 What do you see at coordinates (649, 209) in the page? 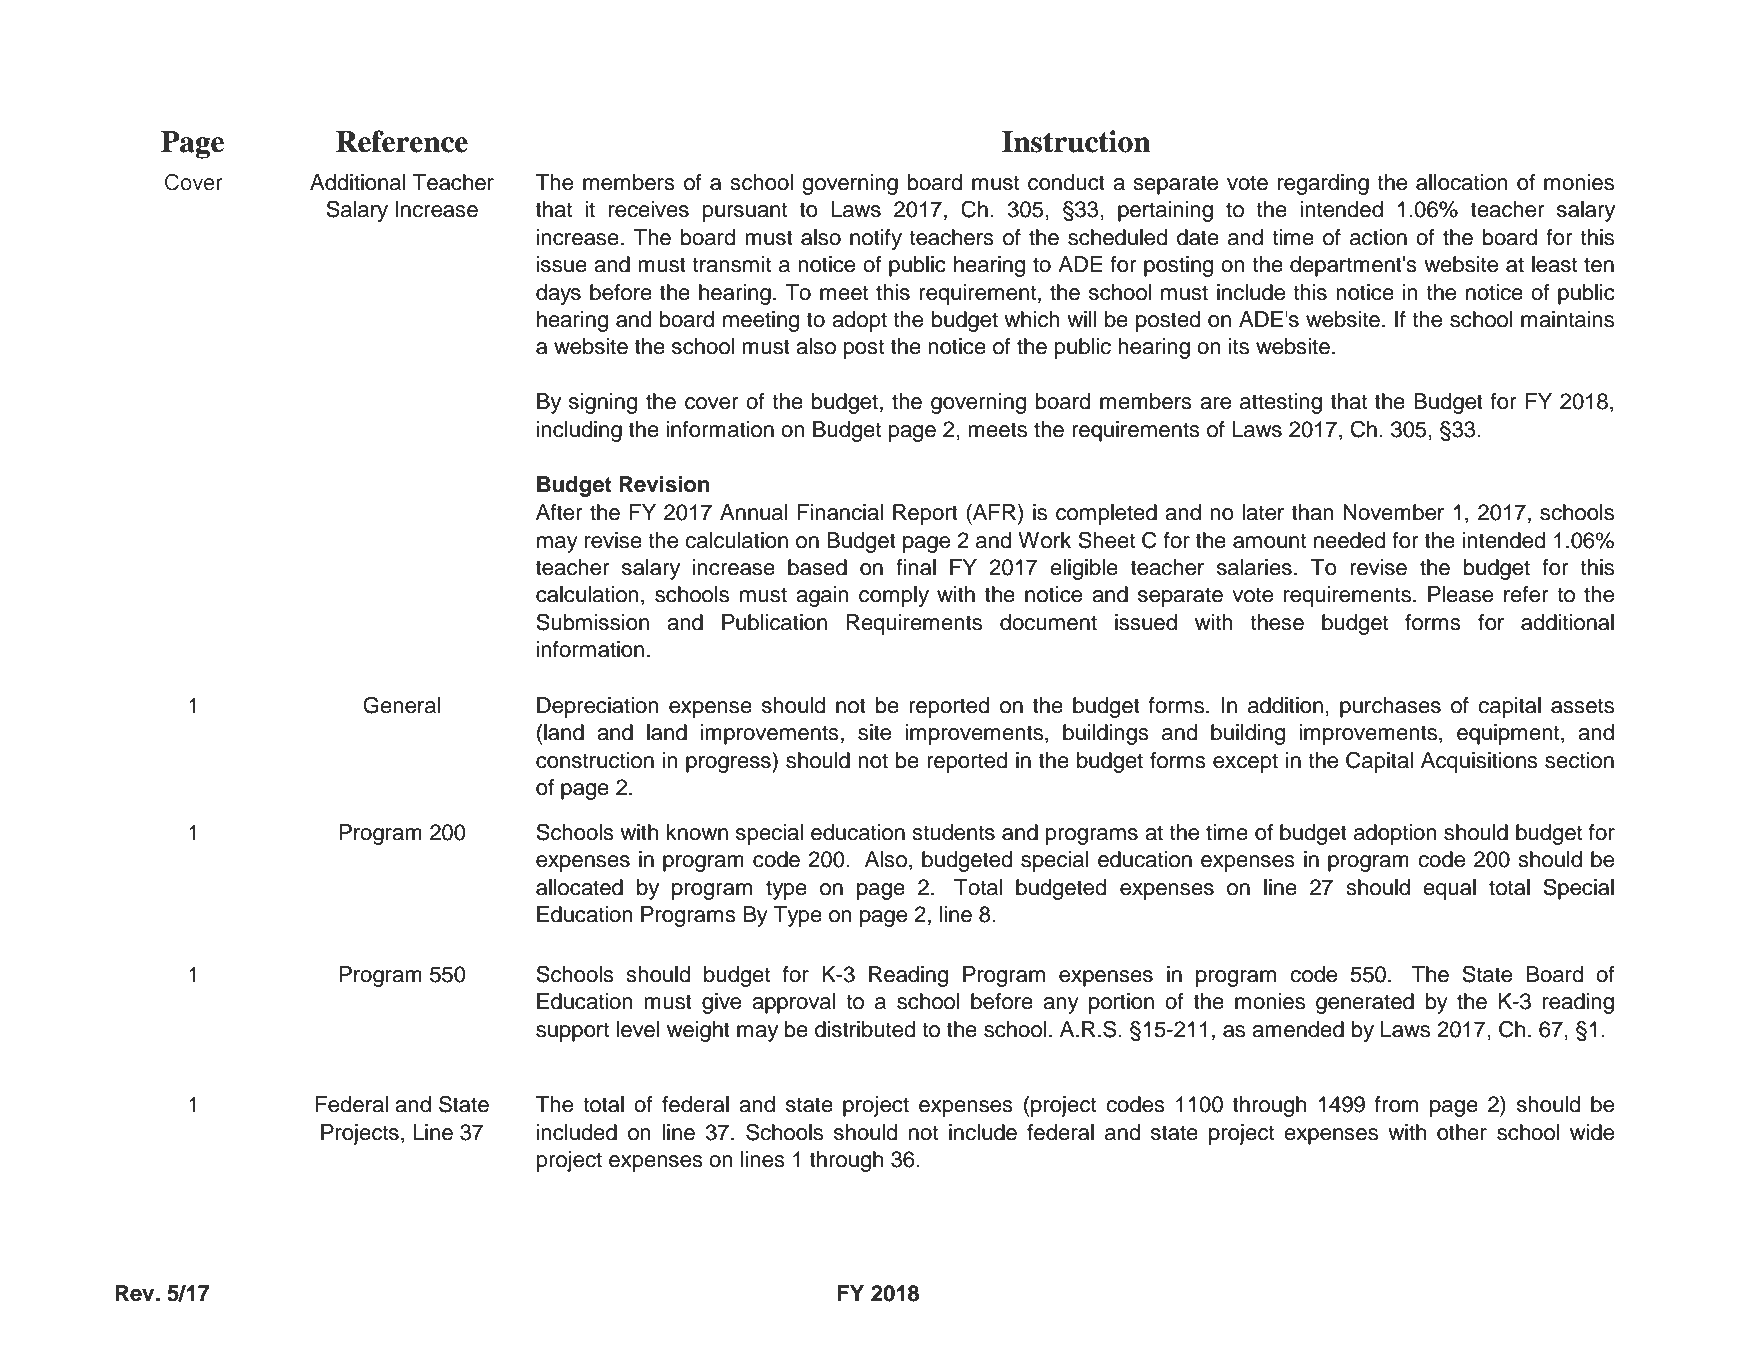
I see `receives` at bounding box center [649, 209].
